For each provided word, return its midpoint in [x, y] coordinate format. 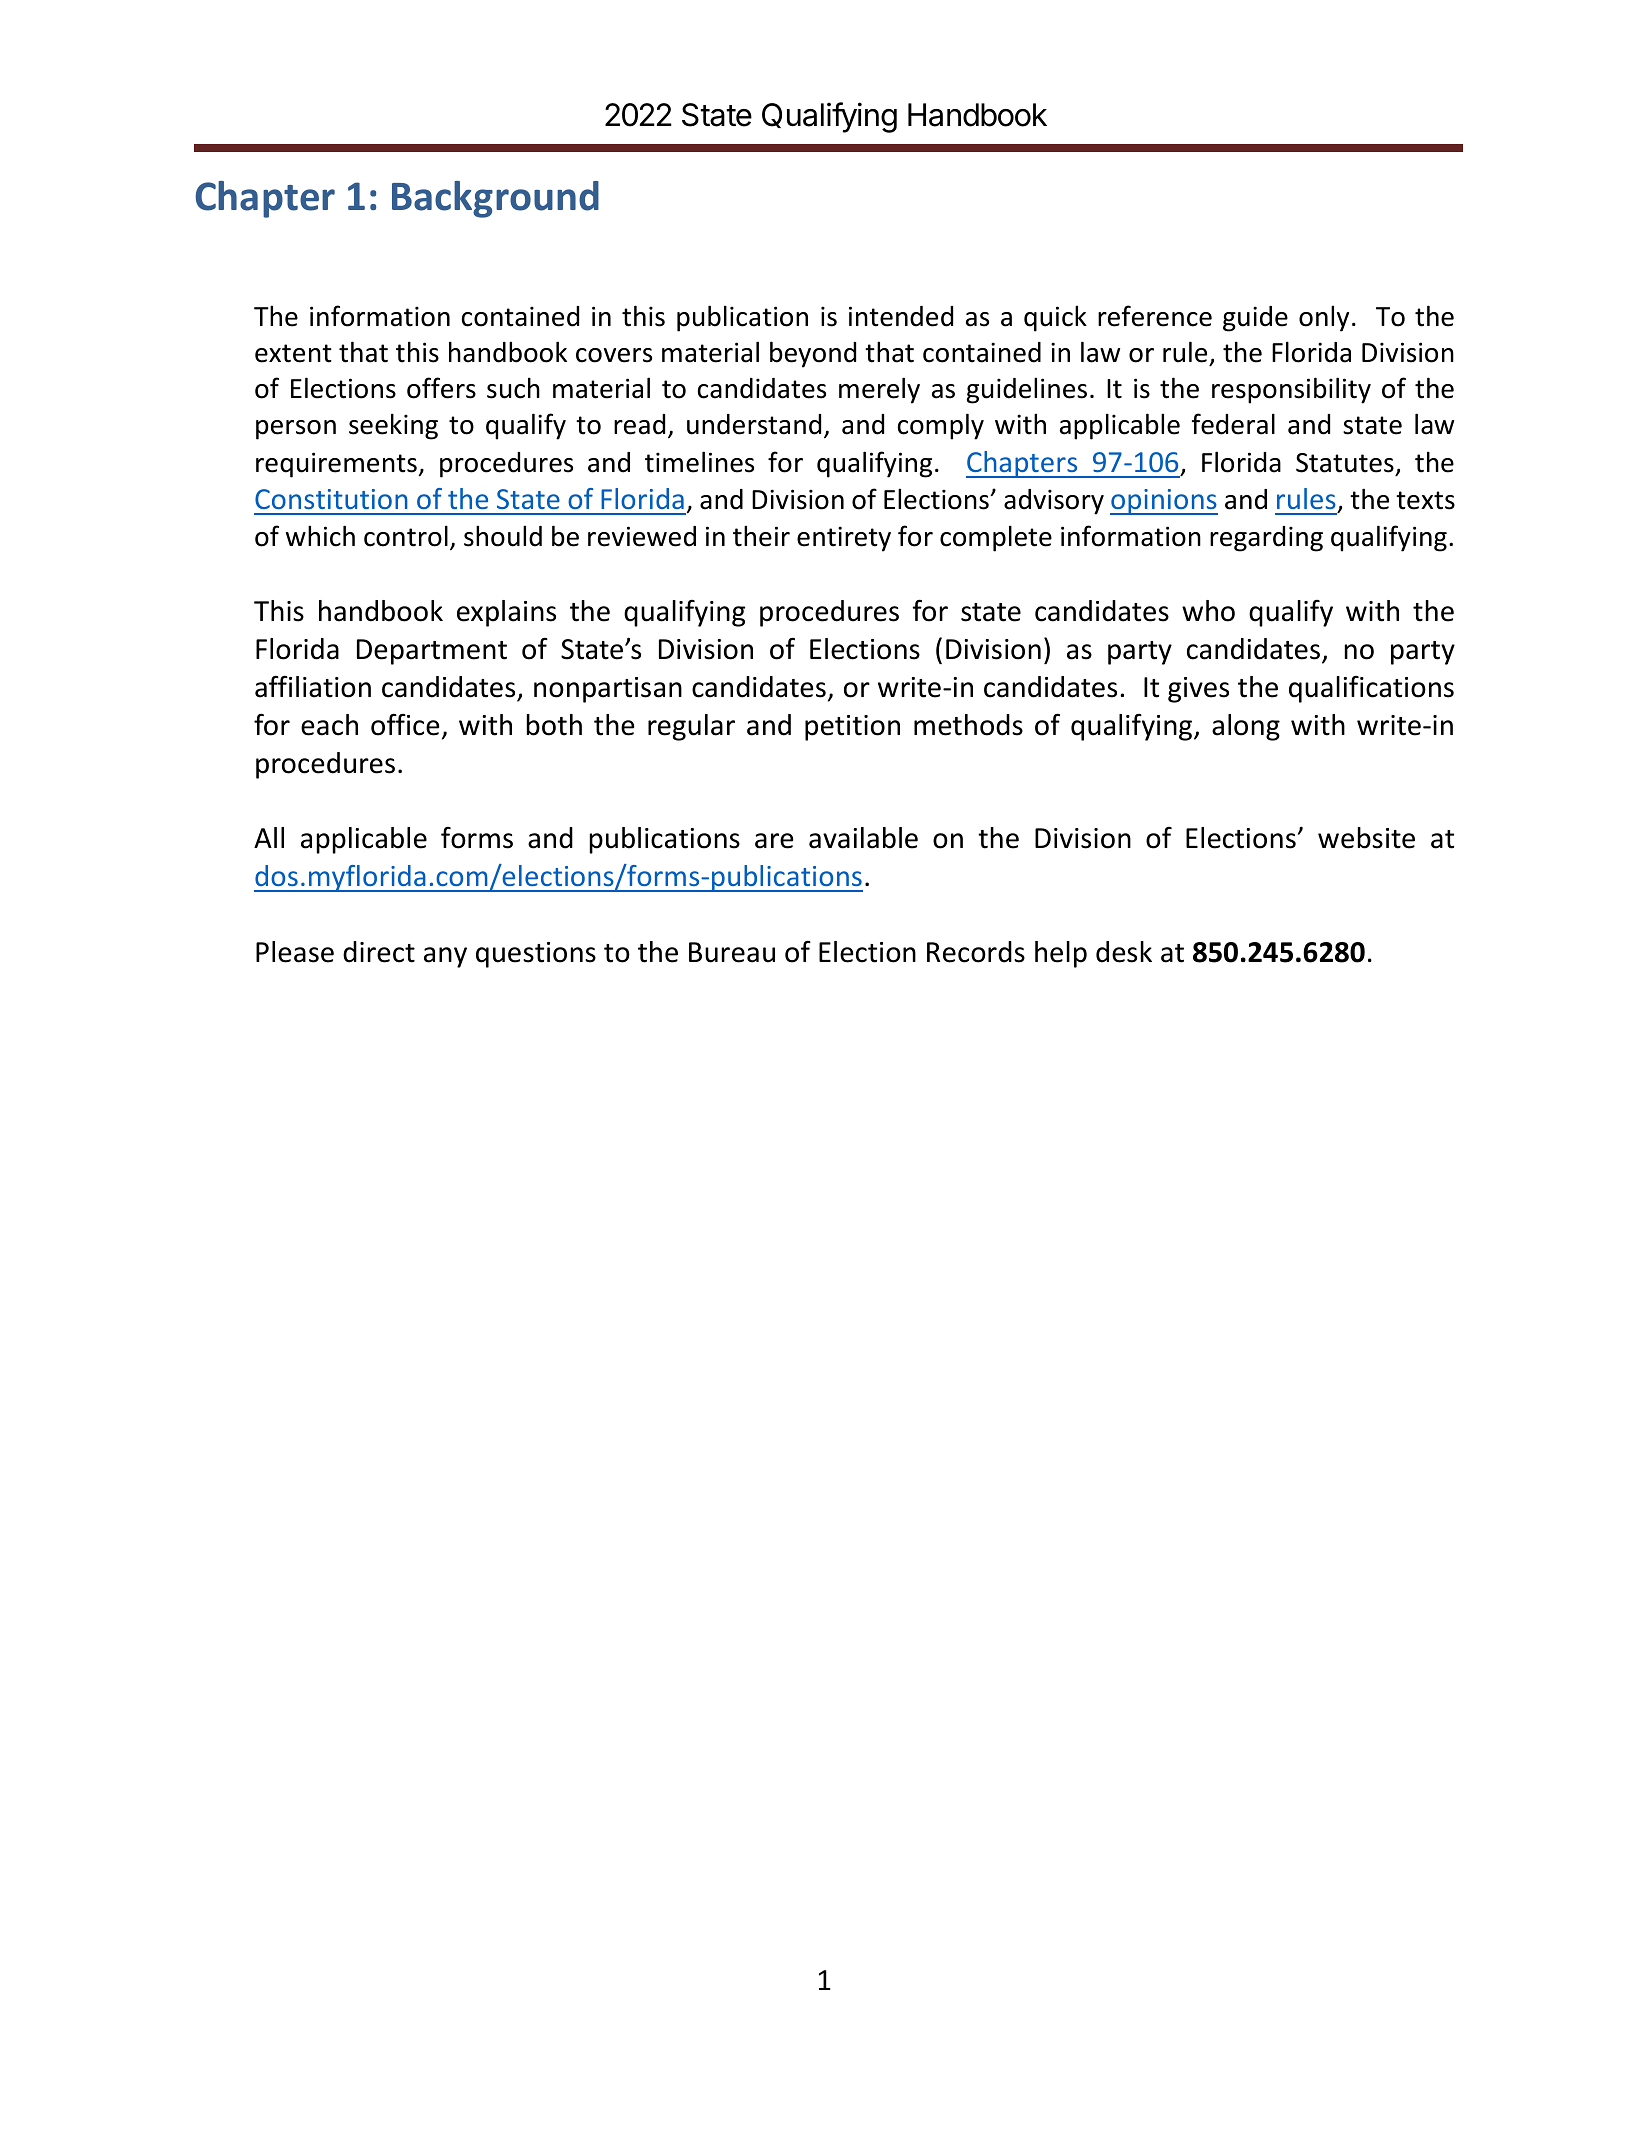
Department [432, 652]
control [406, 536]
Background [495, 199]
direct [379, 952]
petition [852, 728]
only [1324, 318]
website [1366, 838]
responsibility [1291, 390]
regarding [1266, 539]
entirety [844, 539]
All [269, 837]
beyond [813, 354]
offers [441, 388]
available [863, 838]
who [1208, 611]
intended [901, 316]
